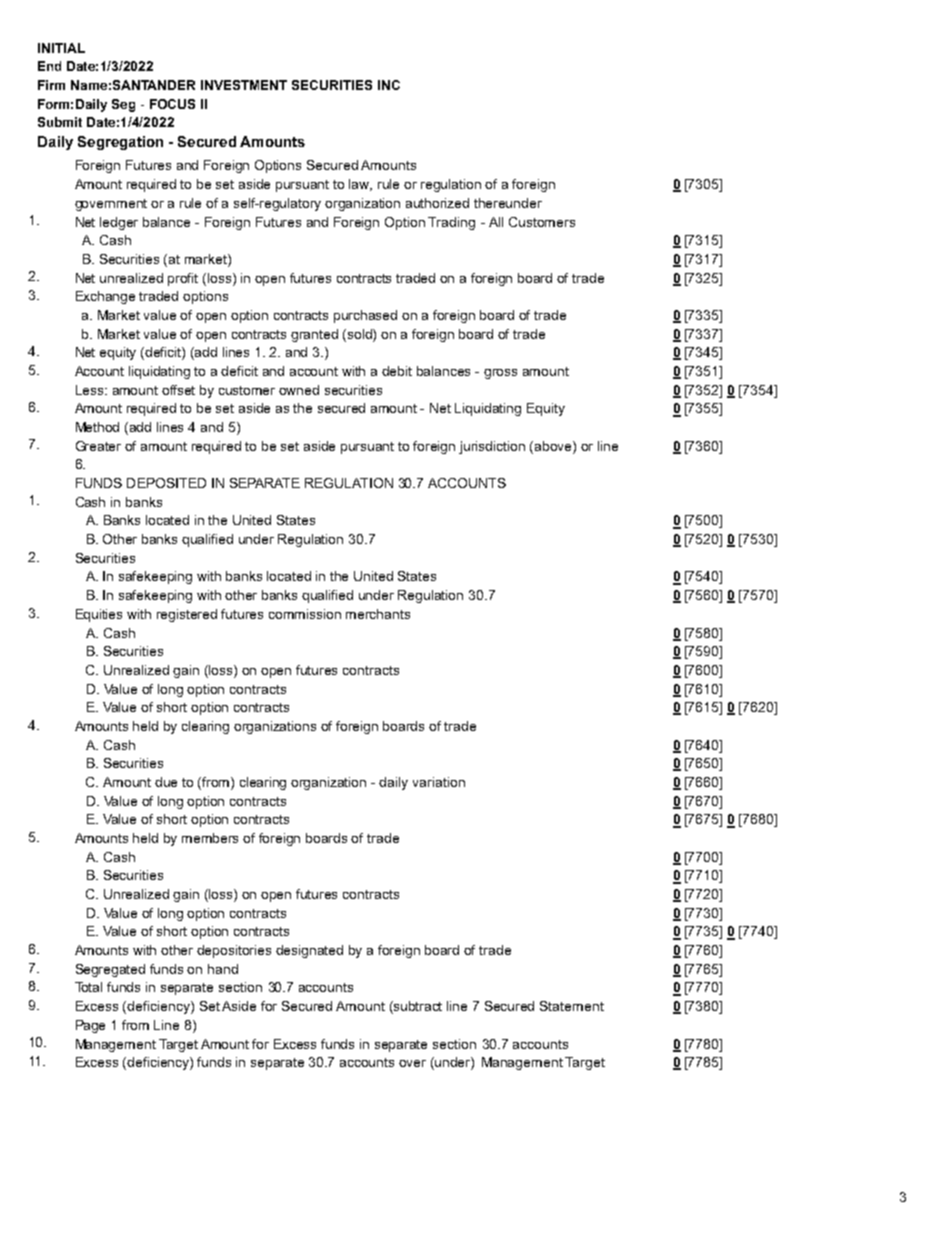 The width and height of the screenshot is (952, 1233). What do you see at coordinates (572, 1006) in the screenshot?
I see `Statement` at bounding box center [572, 1006].
